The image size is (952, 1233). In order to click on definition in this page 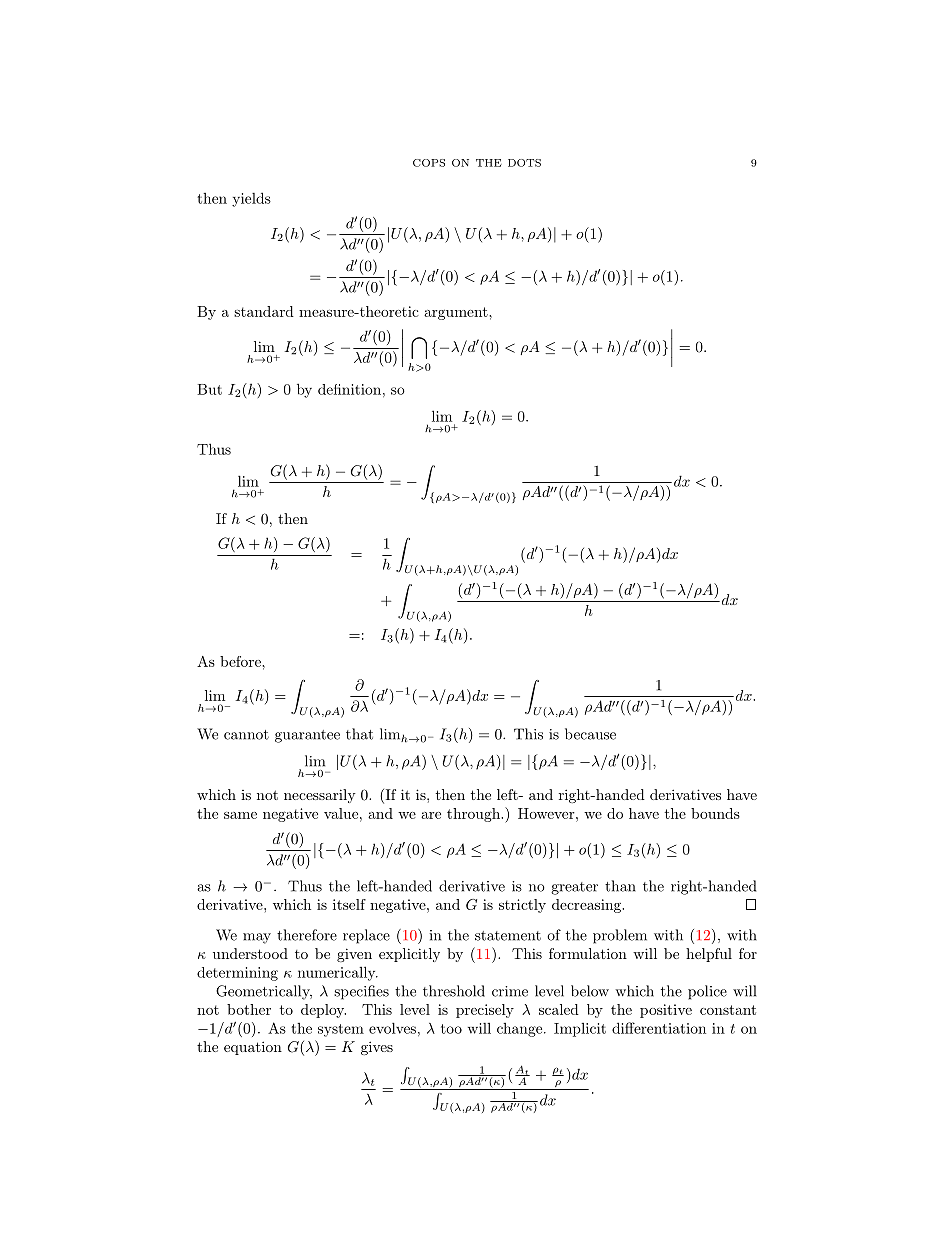, I will do `click(349, 389)`.
